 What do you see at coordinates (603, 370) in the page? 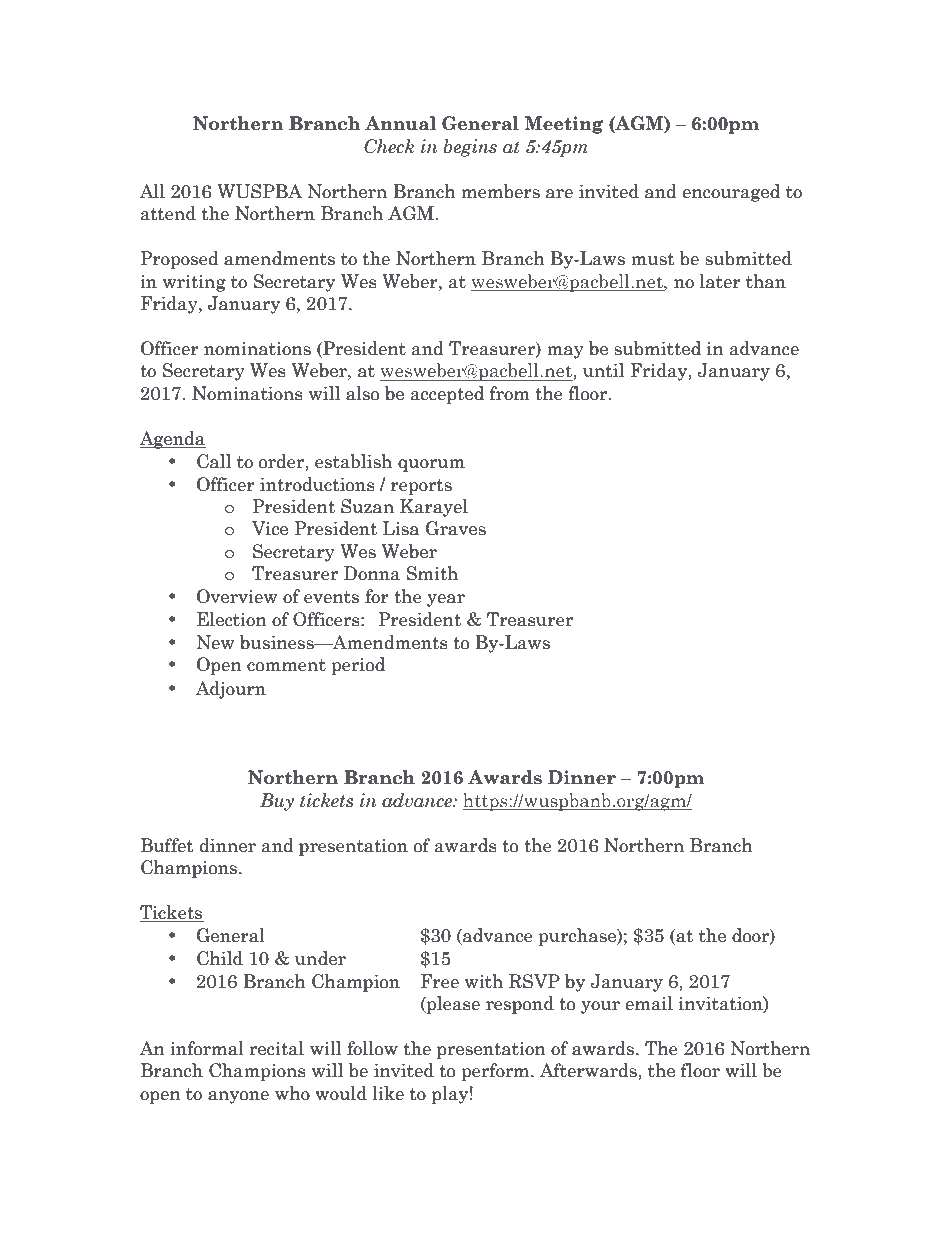
I see `until` at bounding box center [603, 370].
